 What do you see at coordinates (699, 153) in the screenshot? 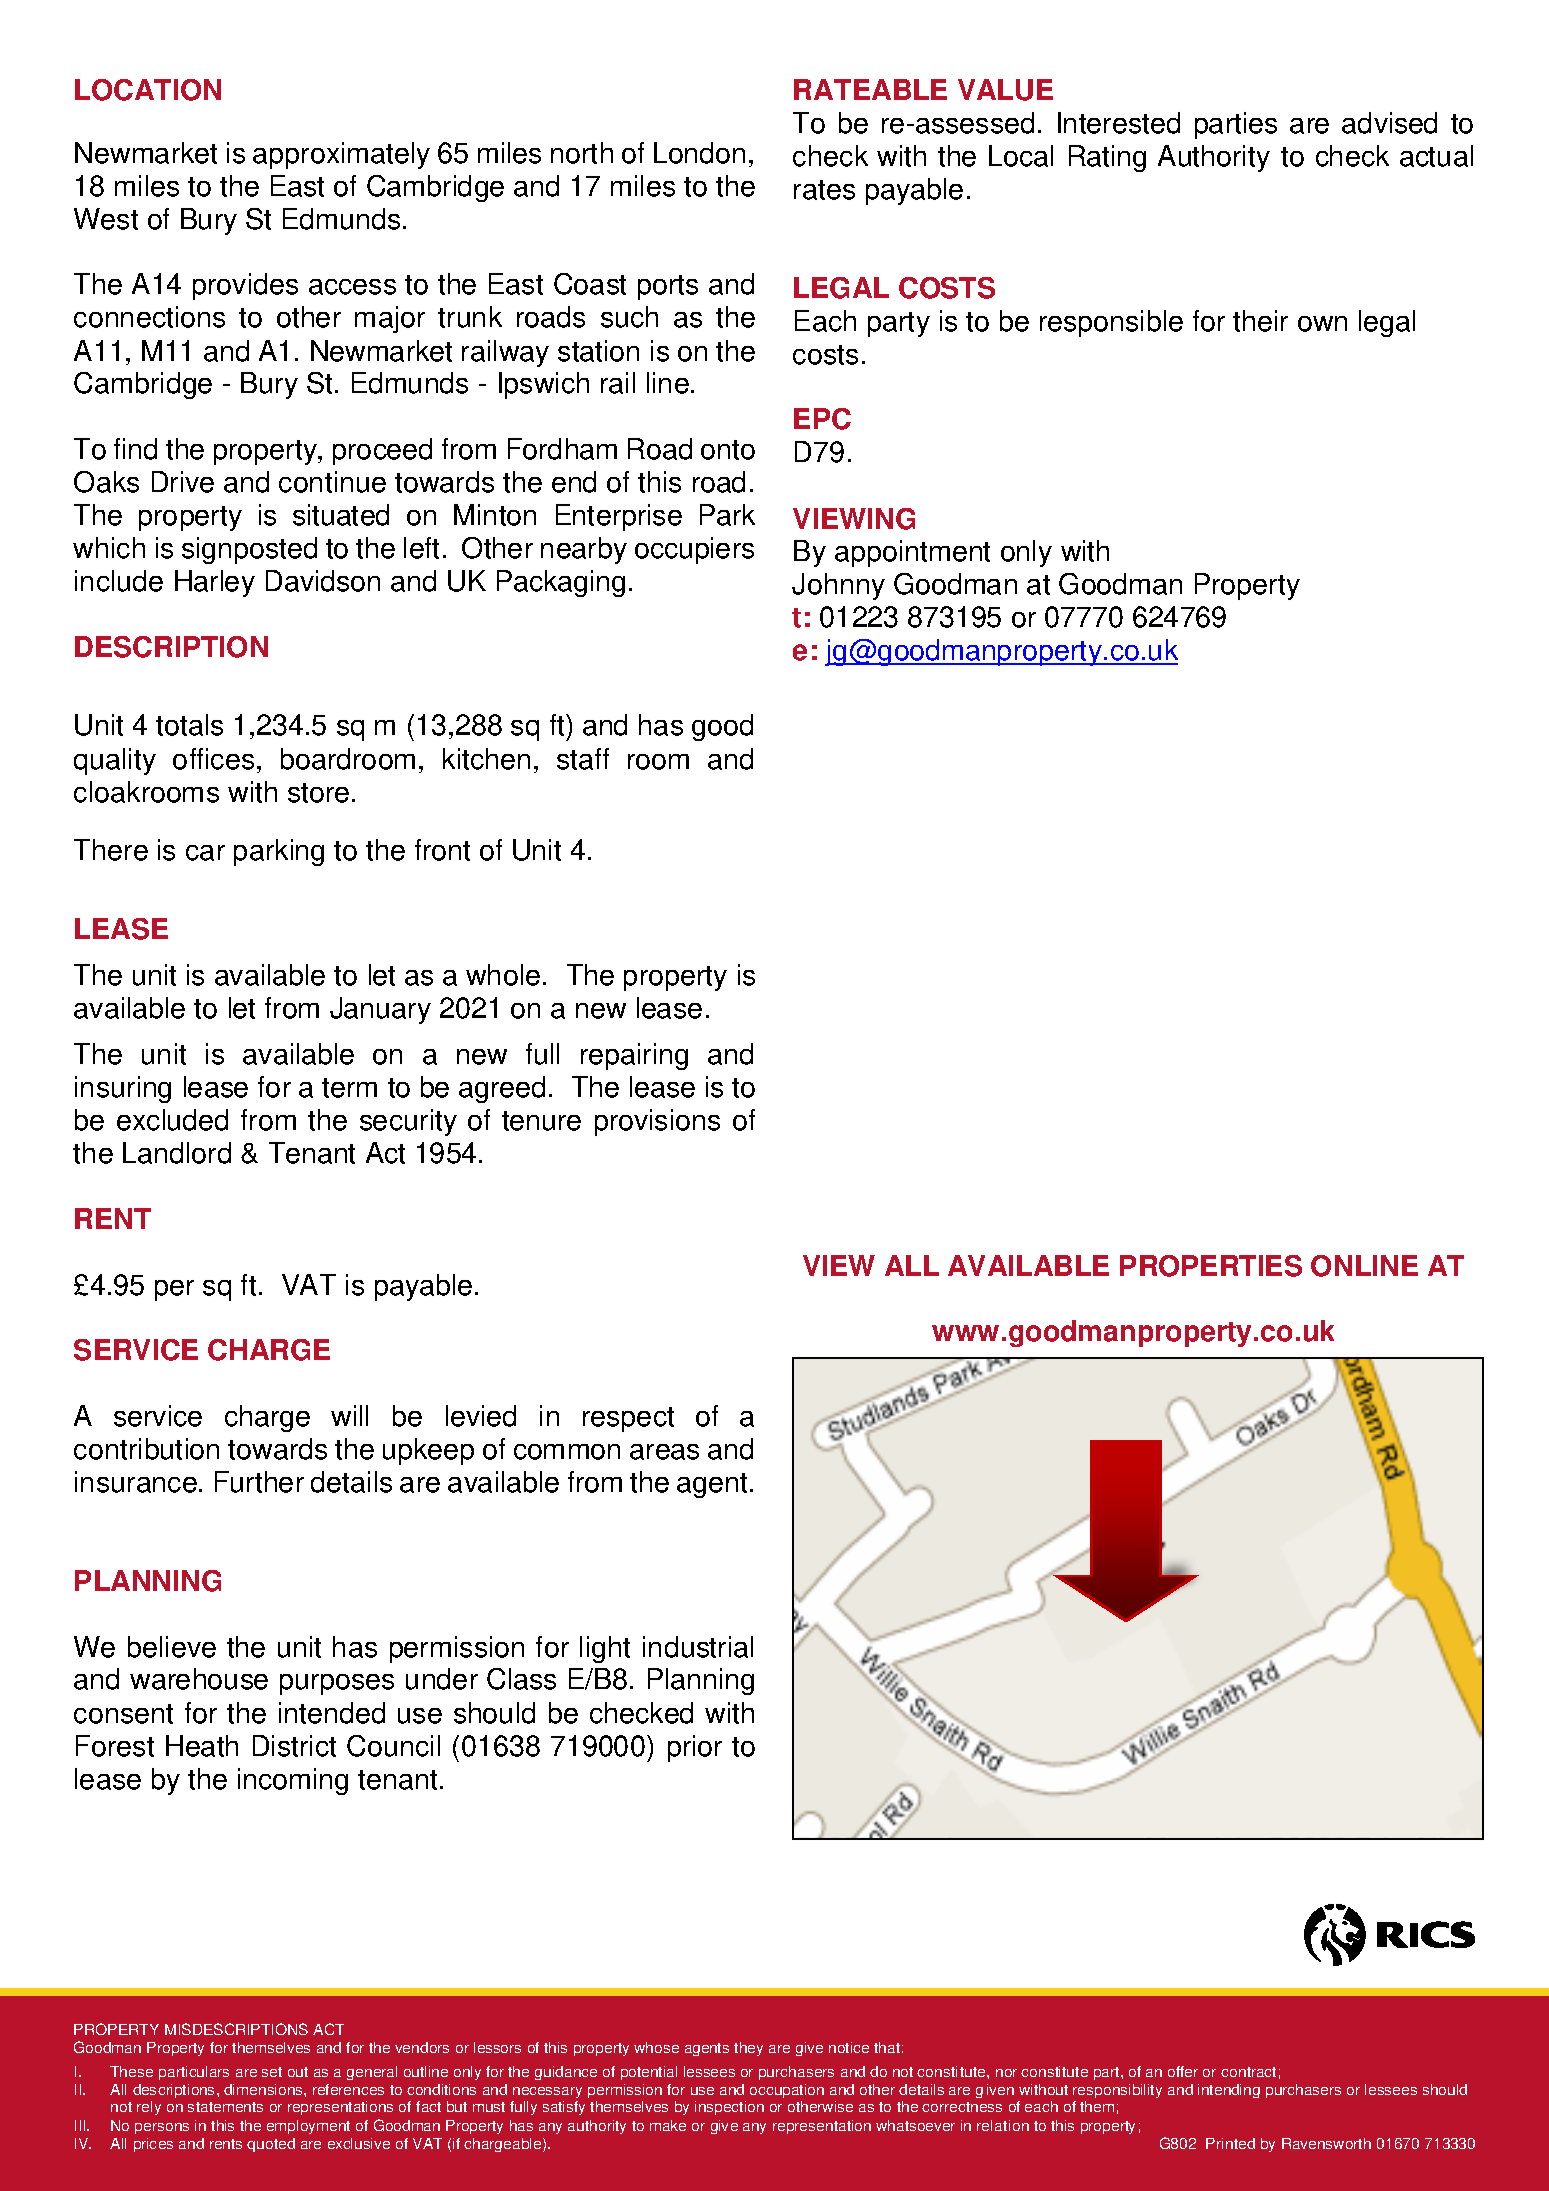
I see `London` at bounding box center [699, 153].
